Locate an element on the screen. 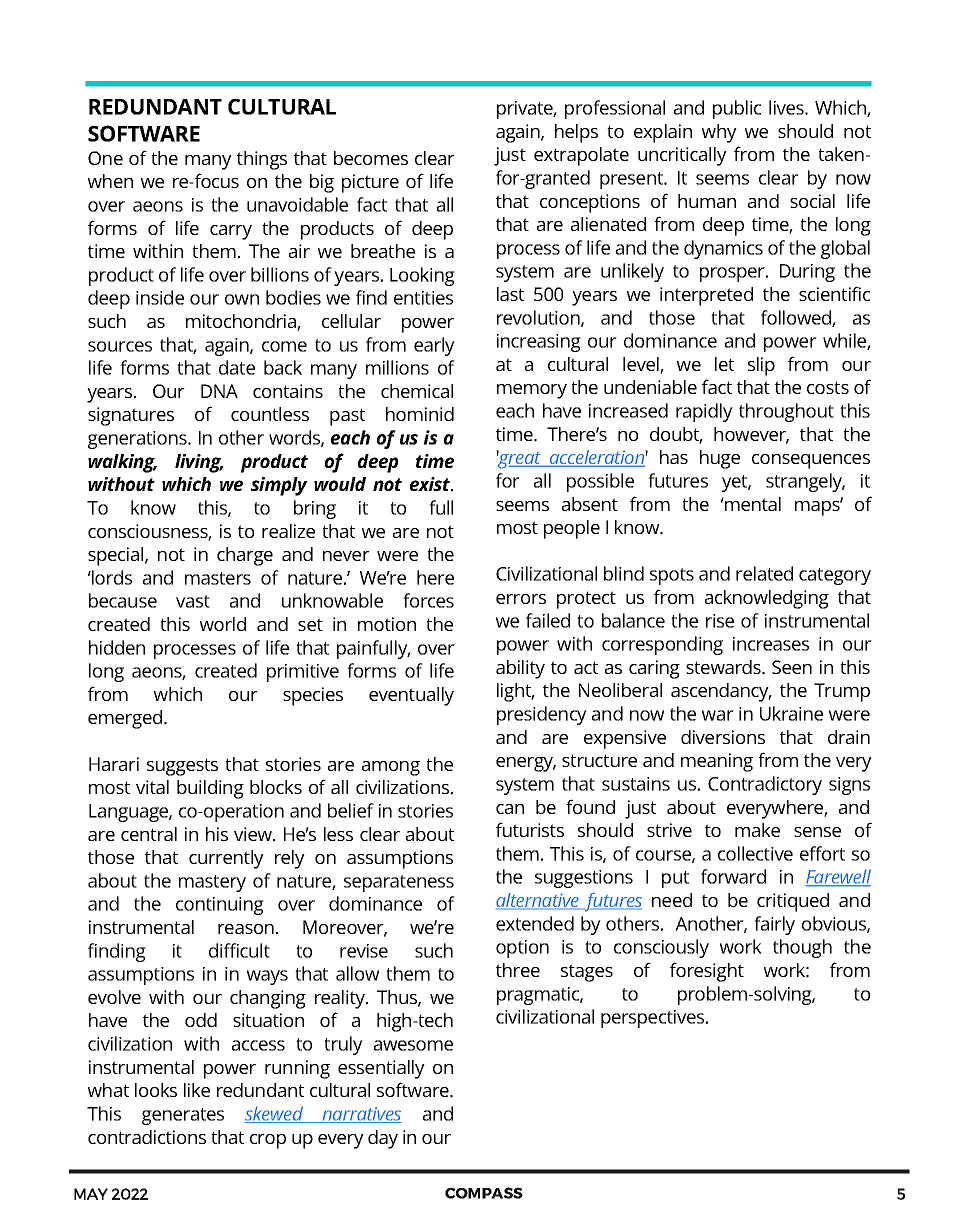  helps is located at coordinates (576, 133).
